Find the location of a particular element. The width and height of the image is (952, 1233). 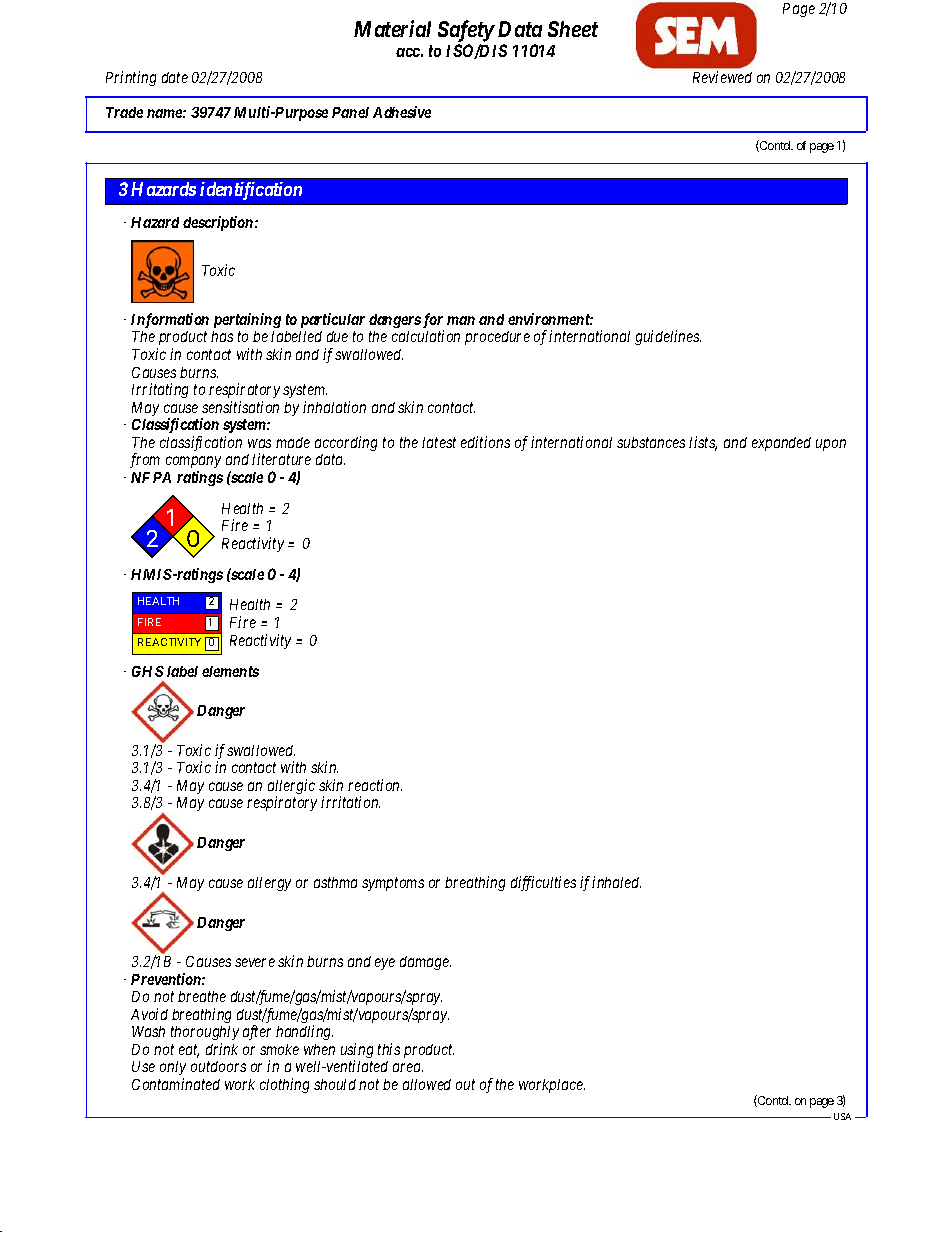

outdoors is located at coordinates (218, 1066).
